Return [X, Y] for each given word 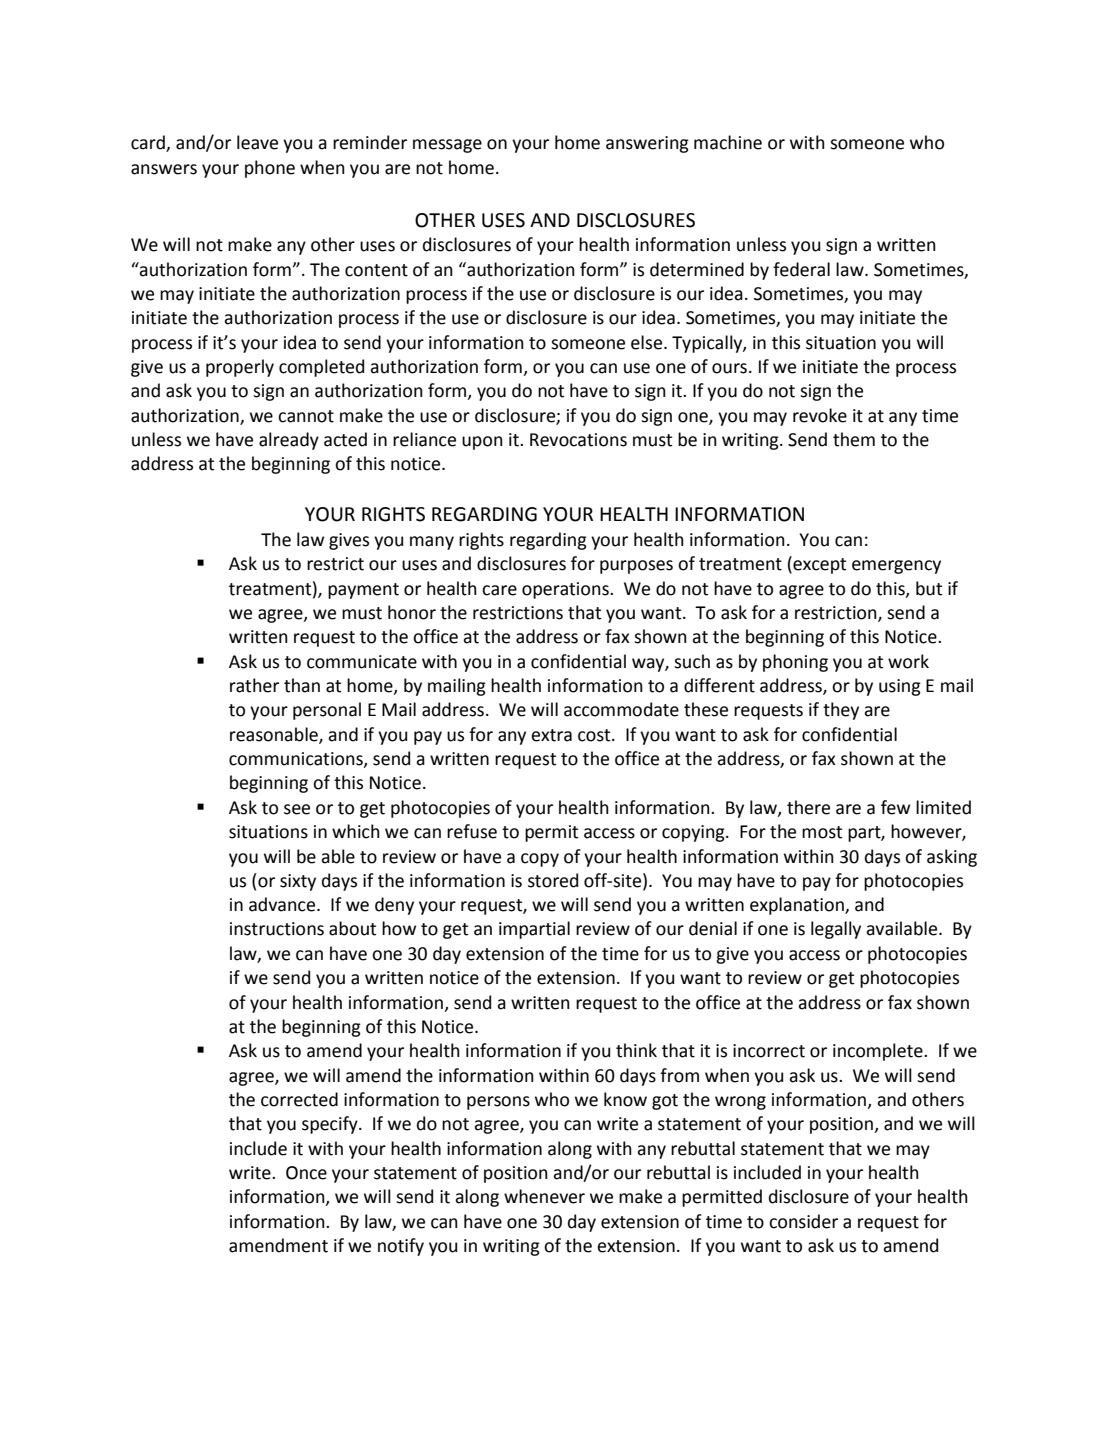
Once [306, 1173]
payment [363, 591]
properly [240, 368]
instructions [277, 929]
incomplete [879, 1052]
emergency [896, 567]
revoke [820, 415]
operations [566, 590]
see [297, 809]
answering [647, 144]
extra [551, 735]
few [895, 807]
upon [482, 443]
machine [728, 142]
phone [270, 169]
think [636, 1050]
